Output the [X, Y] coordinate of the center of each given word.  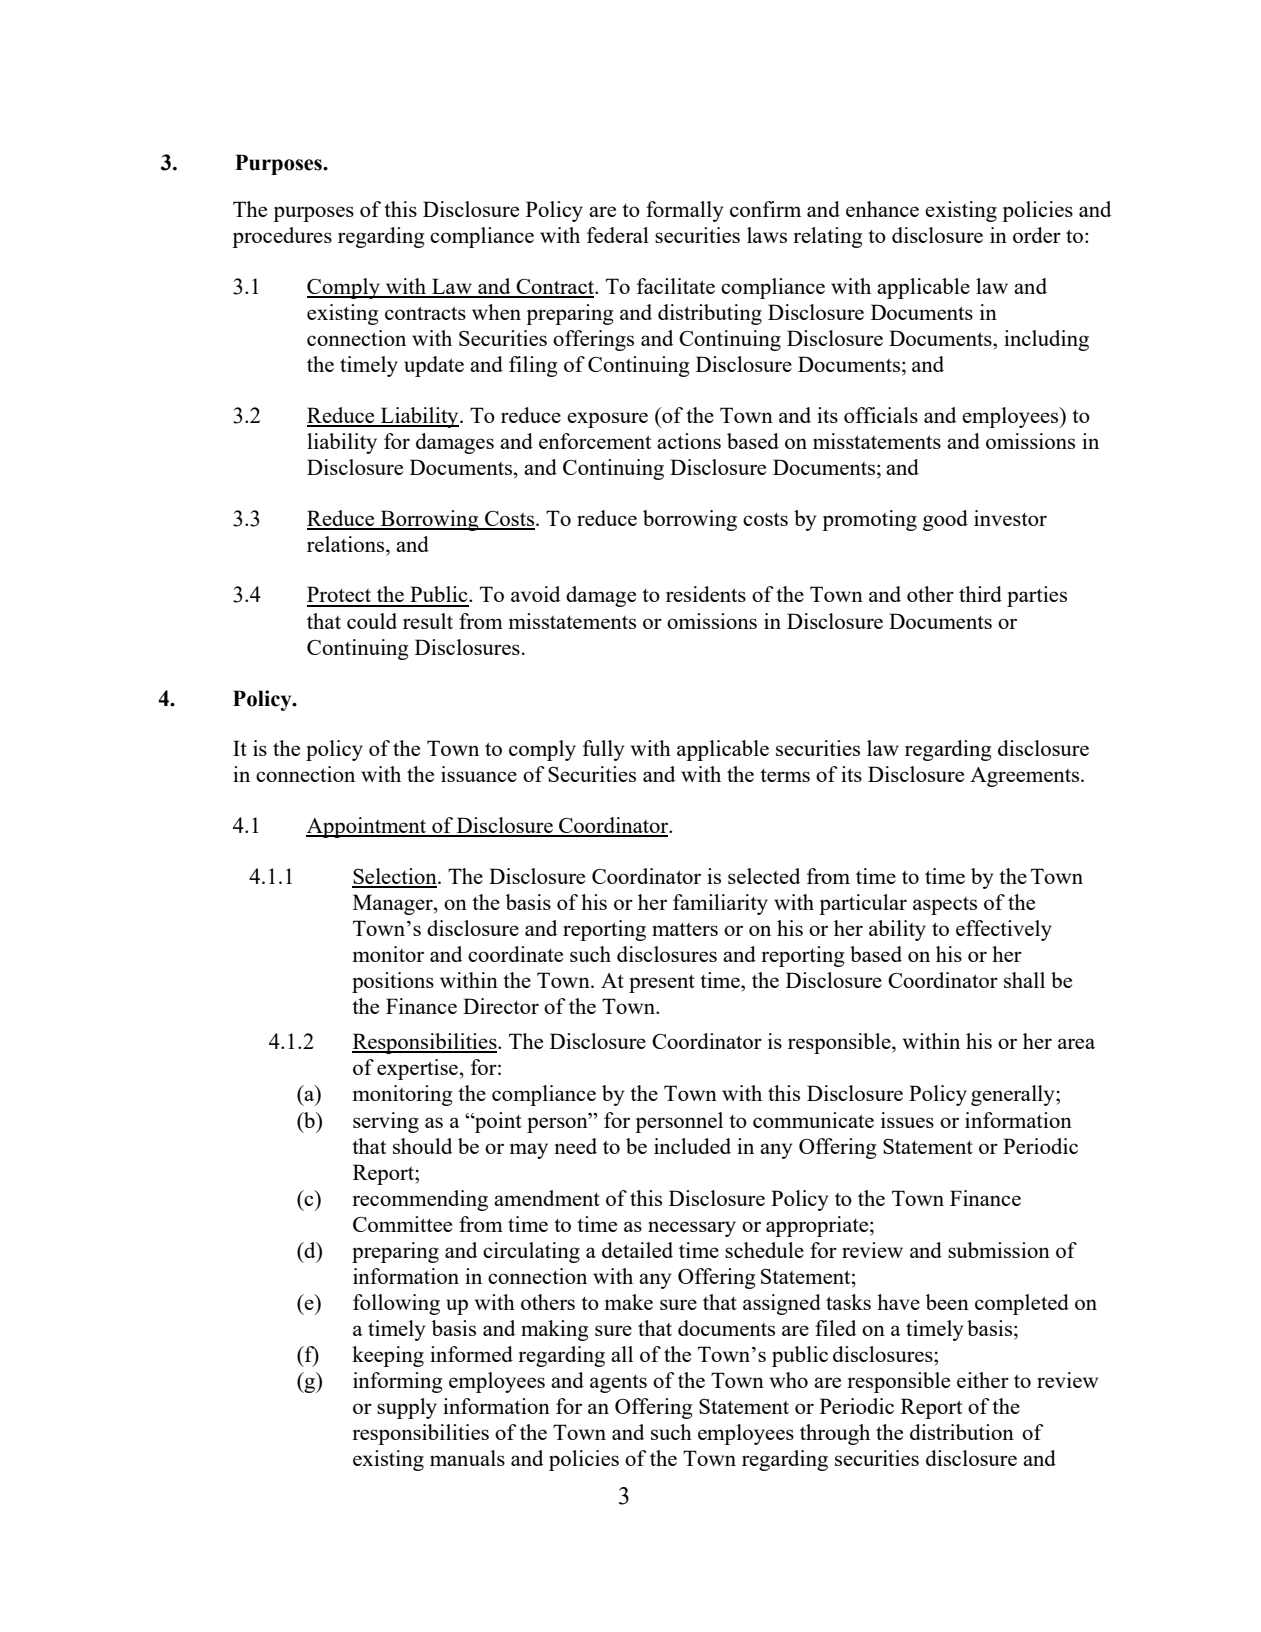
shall [1024, 980]
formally [684, 211]
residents [706, 594]
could [372, 621]
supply [407, 1408]
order [1037, 235]
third [980, 594]
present [662, 984]
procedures [282, 237]
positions [393, 982]
